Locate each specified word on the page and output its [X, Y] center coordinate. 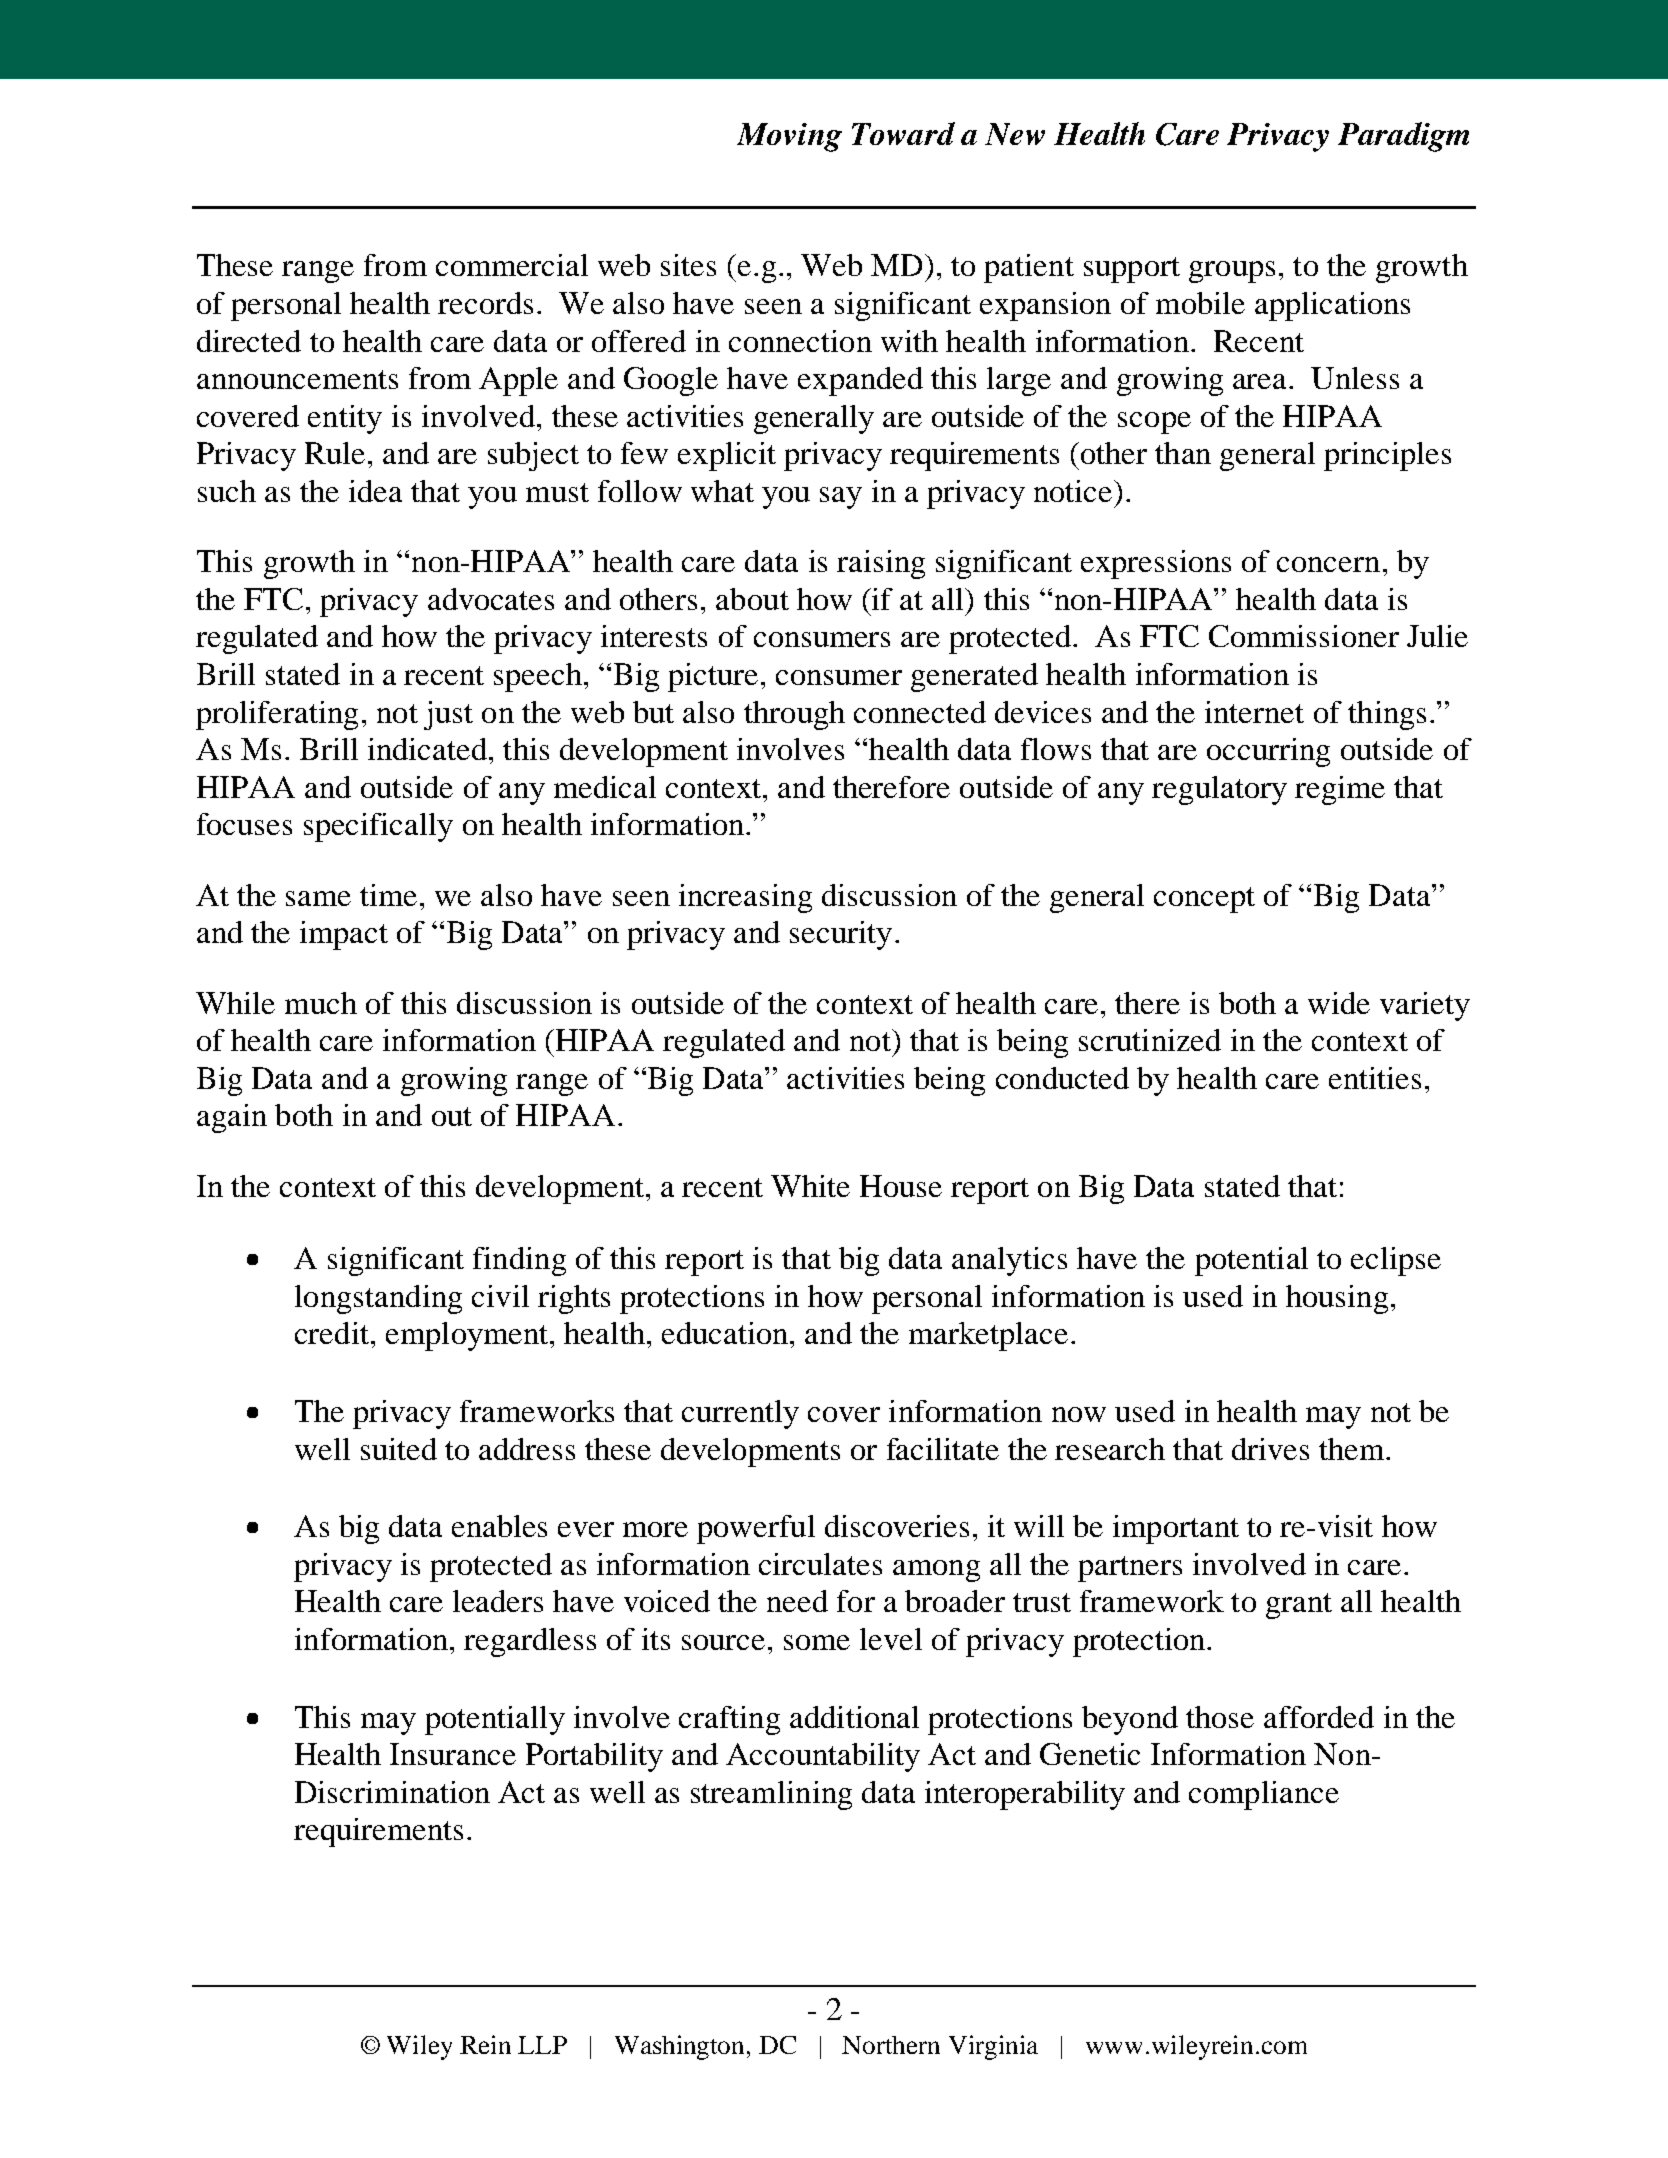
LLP [542, 2045]
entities [1375, 1078]
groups [1232, 272]
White [810, 1186]
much [321, 1003]
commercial [512, 265]
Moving [789, 137]
